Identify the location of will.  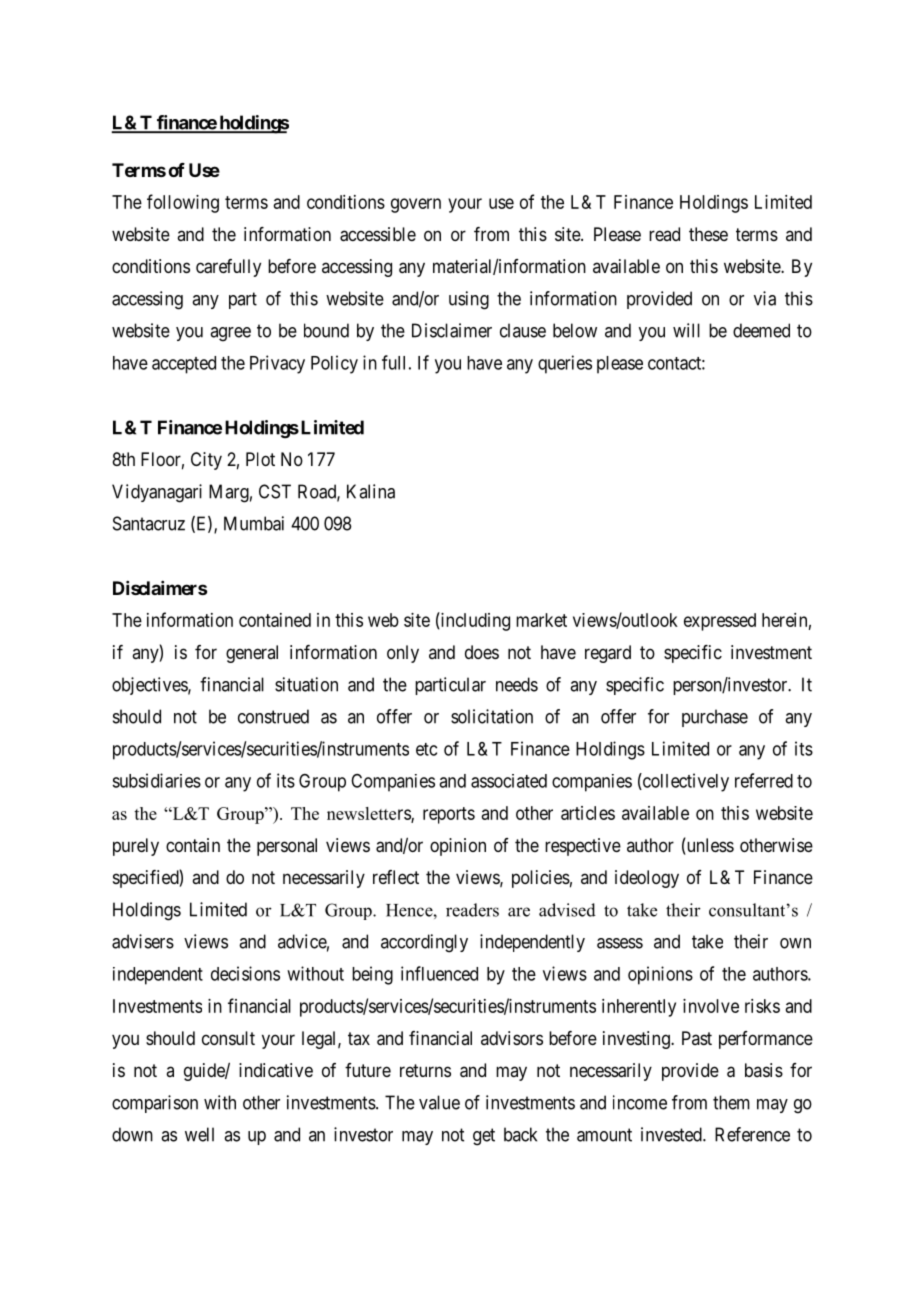
(686, 330).
